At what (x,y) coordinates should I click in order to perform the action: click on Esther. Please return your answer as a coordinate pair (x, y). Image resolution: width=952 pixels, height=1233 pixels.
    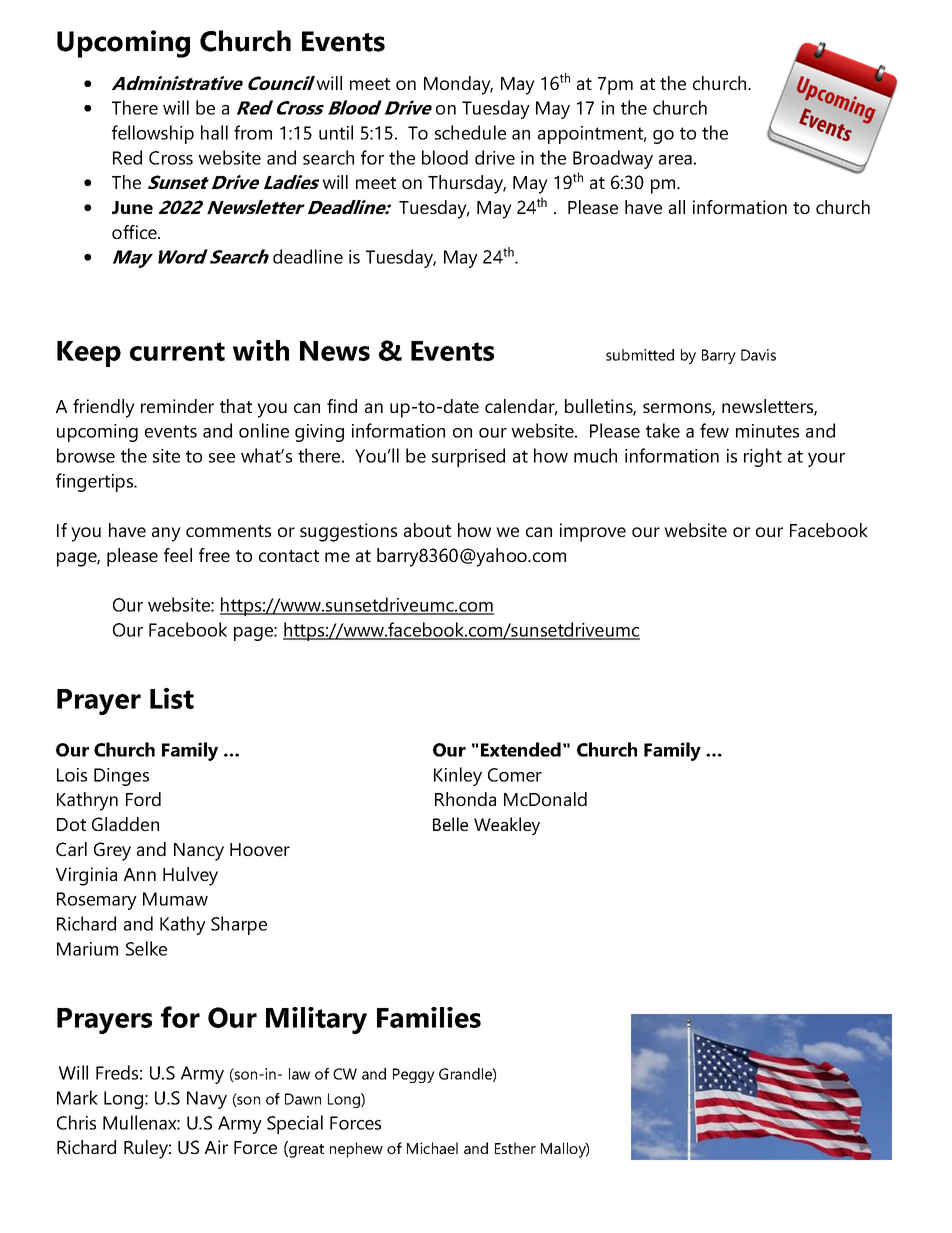
    Looking at the image, I should click on (515, 1148).
